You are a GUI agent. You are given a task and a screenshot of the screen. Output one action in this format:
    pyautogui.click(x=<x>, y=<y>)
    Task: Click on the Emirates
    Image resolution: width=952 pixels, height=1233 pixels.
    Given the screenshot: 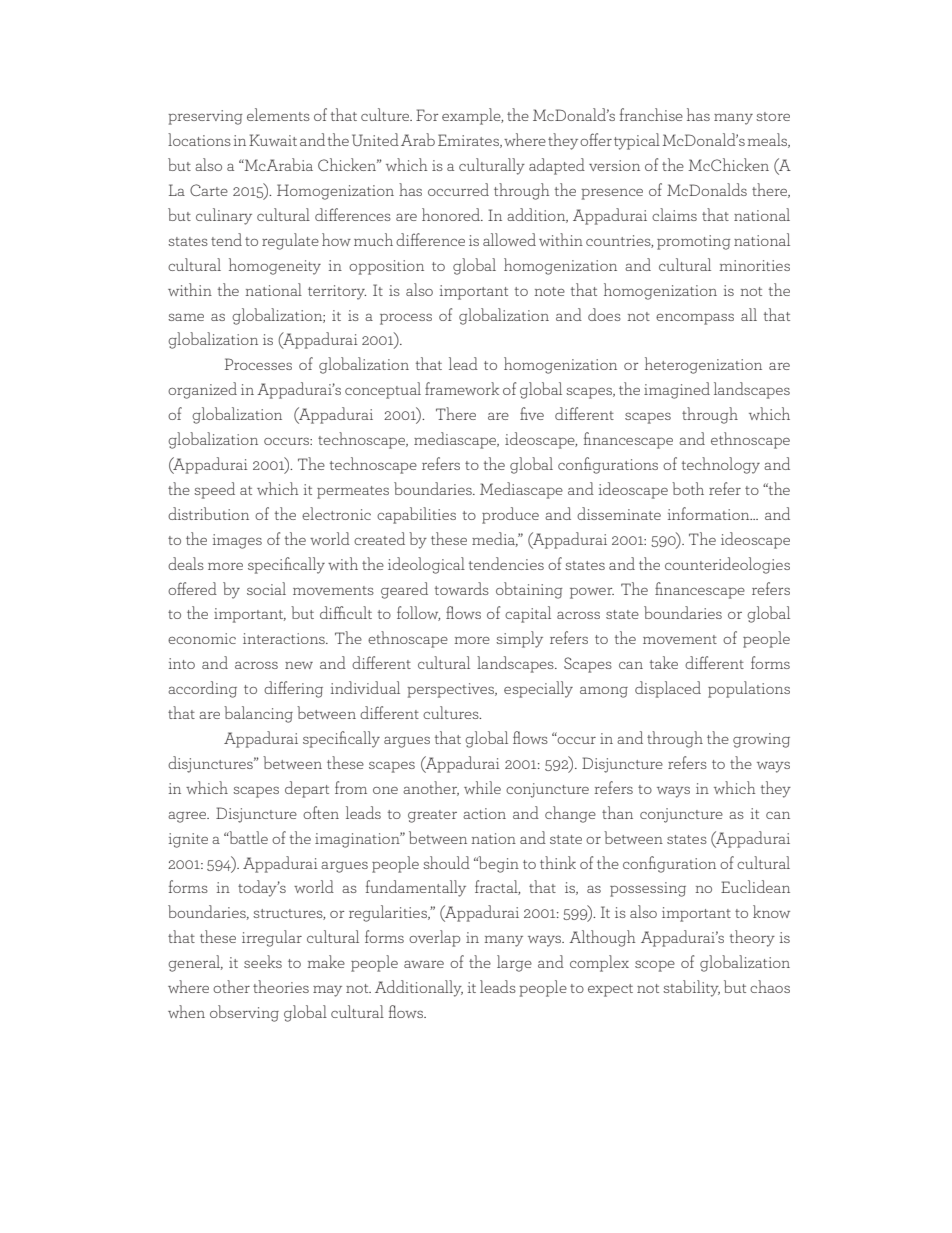 What is the action you would take?
    pyautogui.click(x=469, y=141)
